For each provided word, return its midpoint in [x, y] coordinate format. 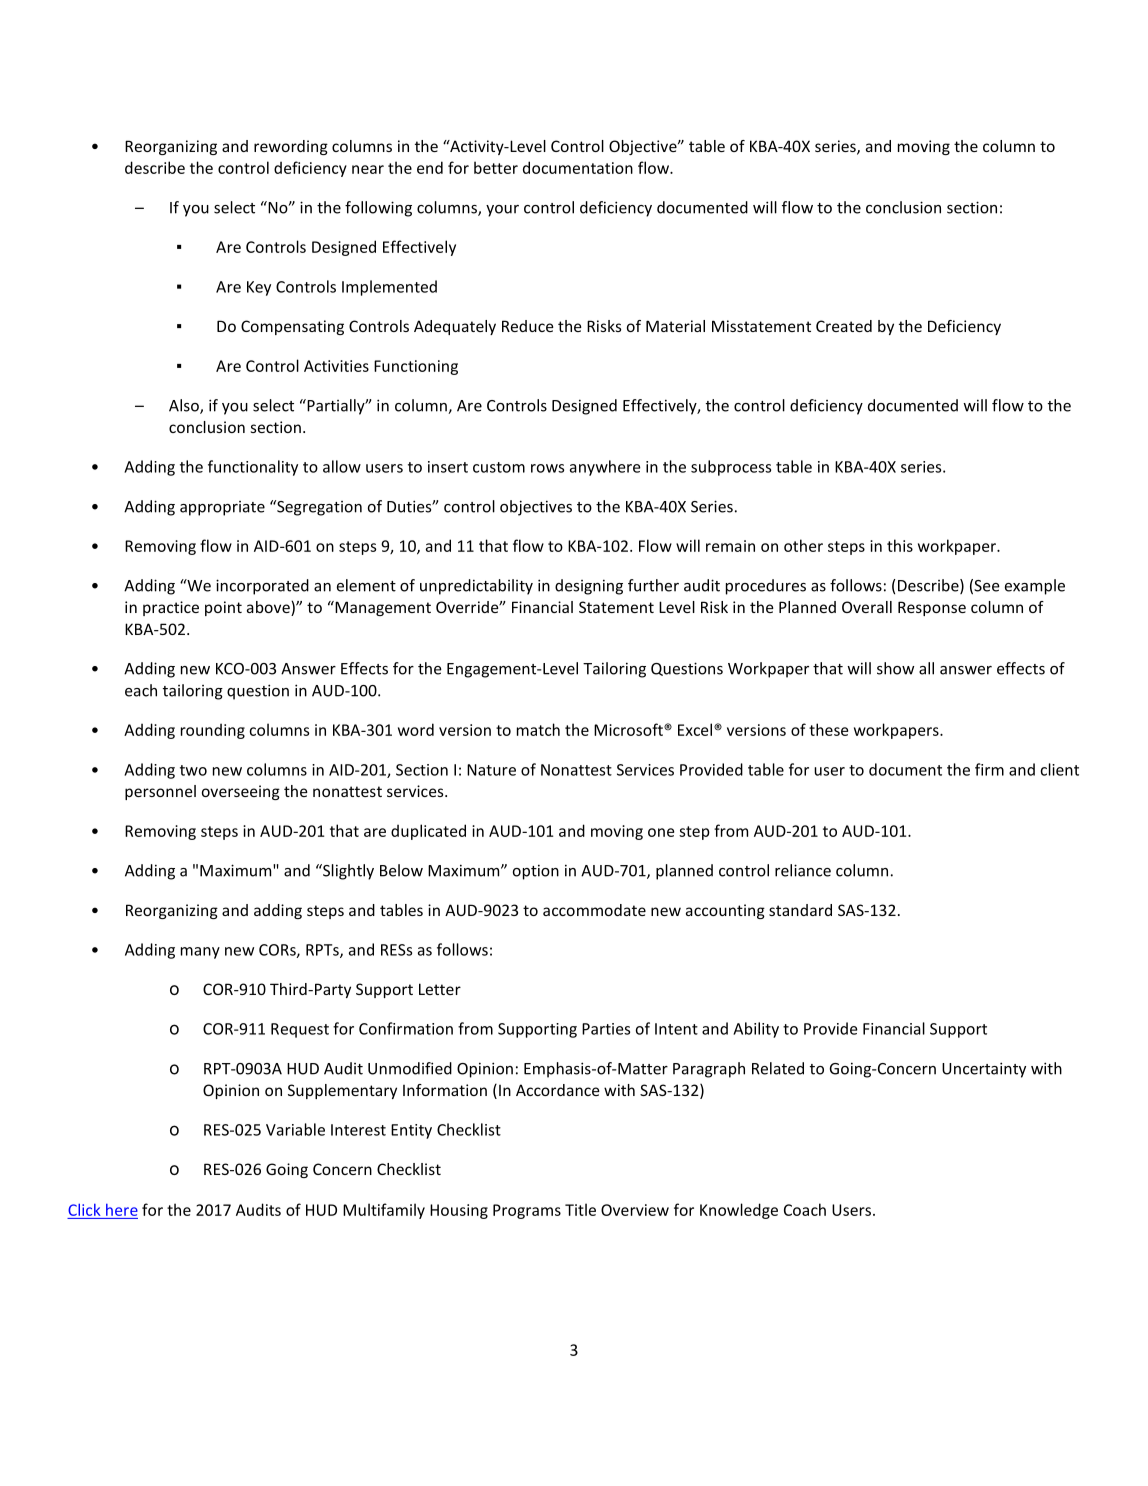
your [502, 211]
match [538, 729]
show [895, 668]
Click [84, 1209]
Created [844, 326]
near [368, 169]
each [141, 690]
